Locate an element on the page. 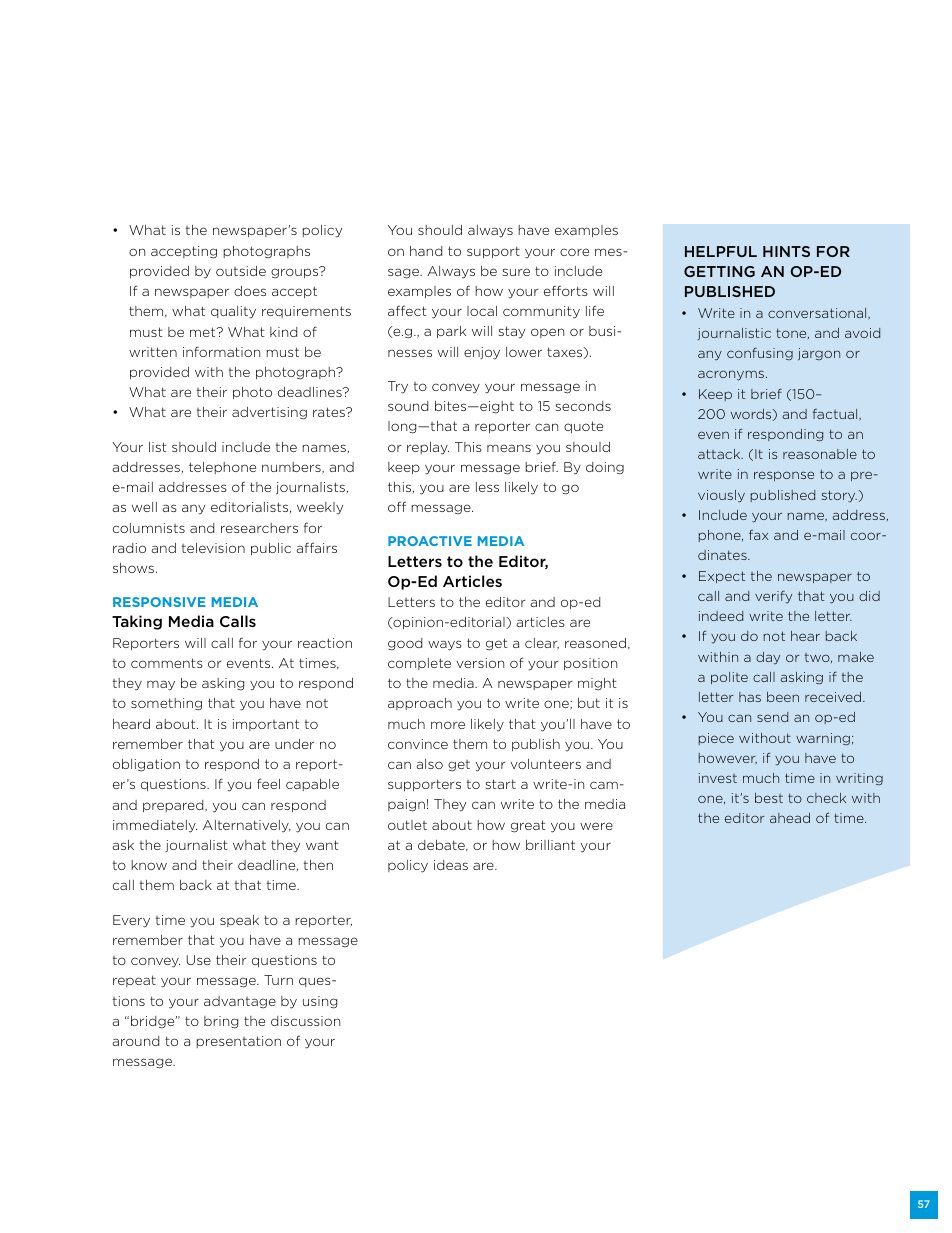 The height and width of the page is (1233, 952). television is located at coordinates (213, 548).
